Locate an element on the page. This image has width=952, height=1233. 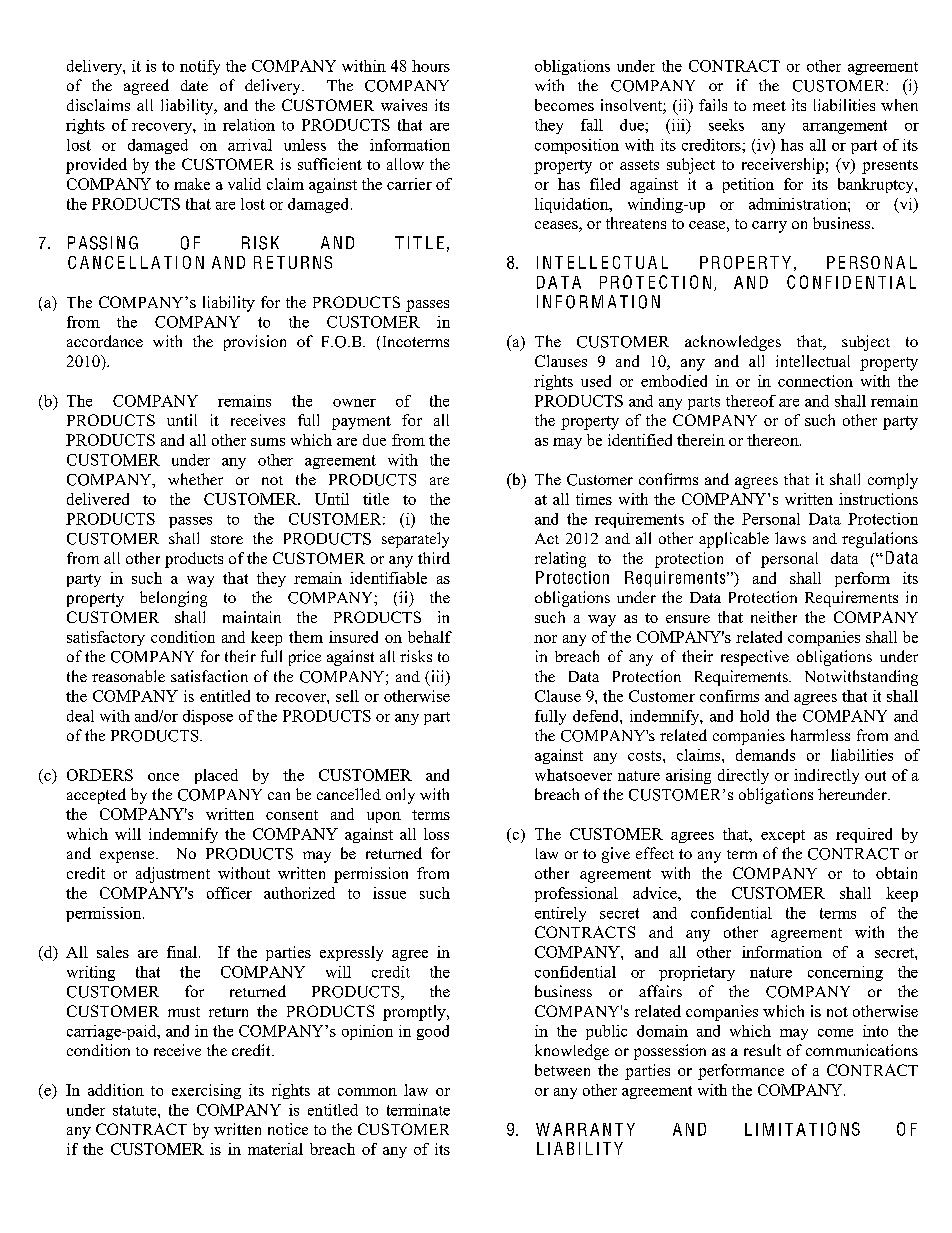
nor is located at coordinates (545, 639).
